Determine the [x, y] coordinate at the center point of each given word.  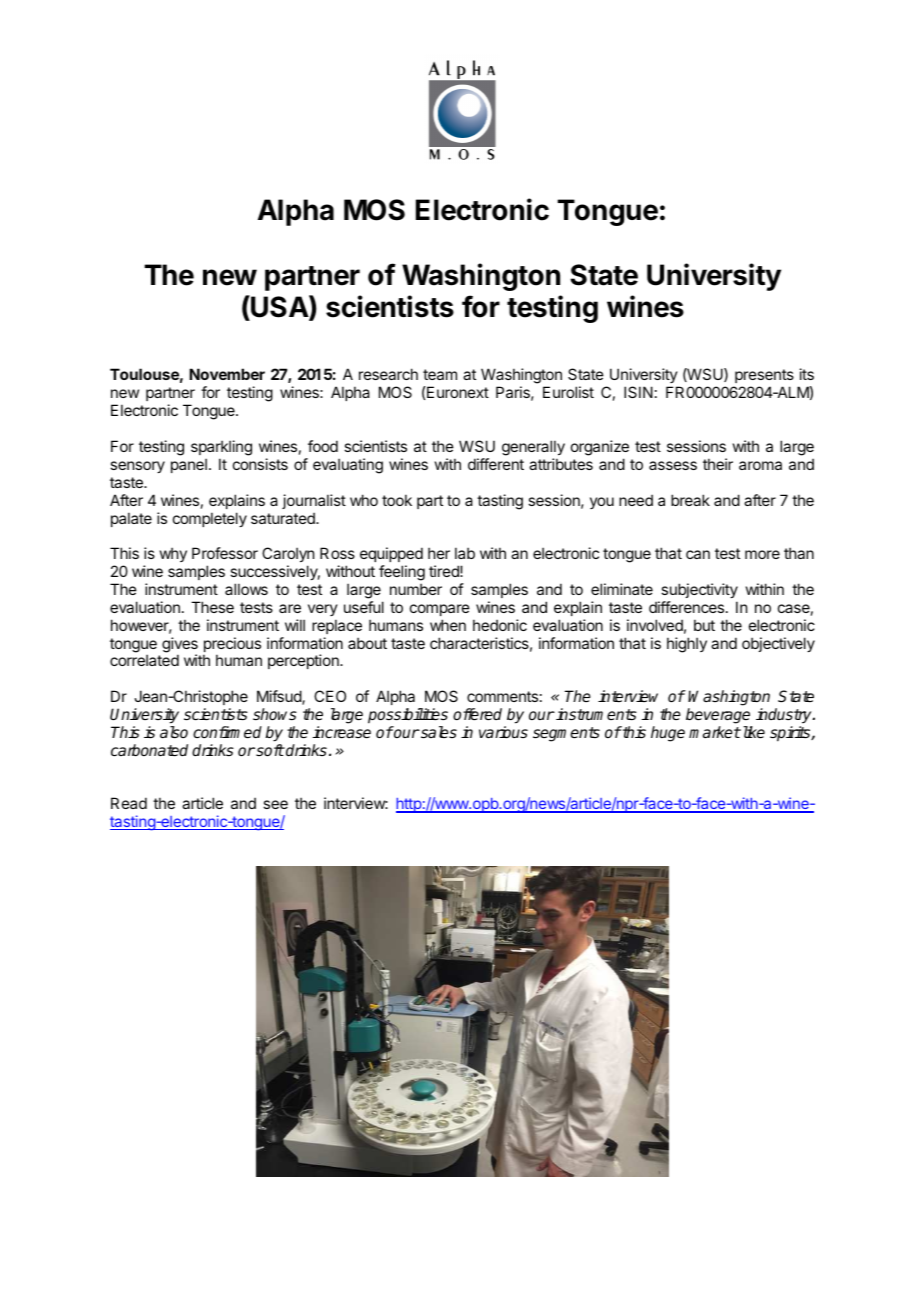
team [440, 374]
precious [232, 646]
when [448, 625]
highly [687, 645]
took [397, 500]
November [227, 374]
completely [210, 519]
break [690, 500]
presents [764, 376]
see [275, 804]
